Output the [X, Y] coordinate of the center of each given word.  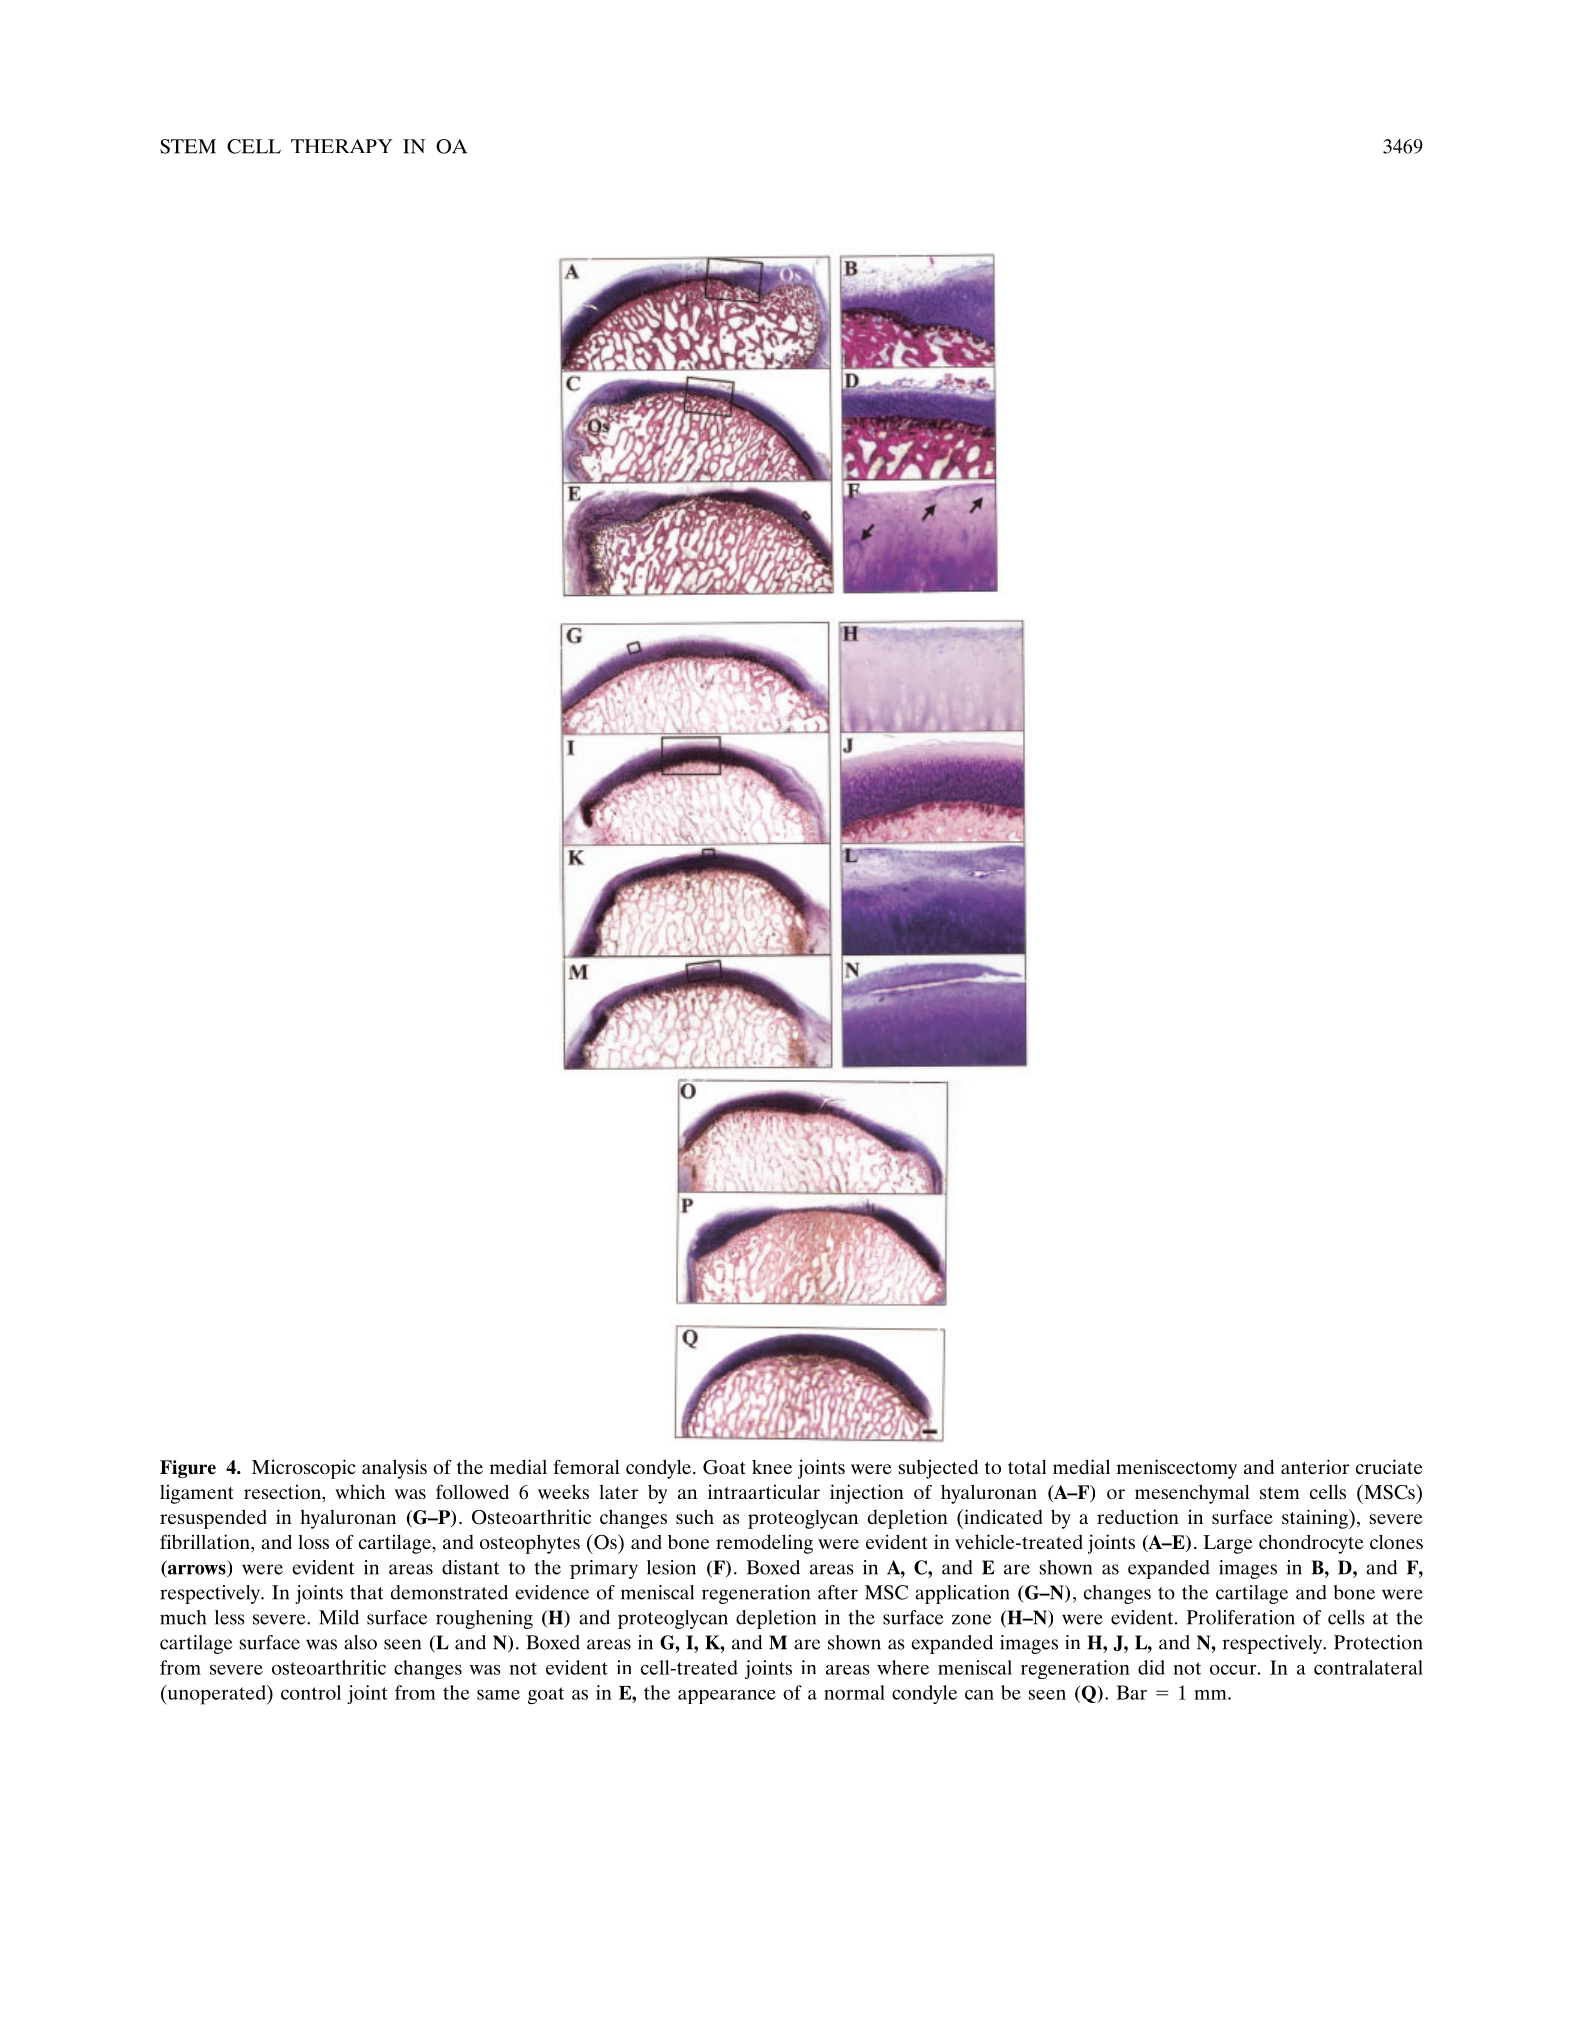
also [360, 1642]
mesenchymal [1192, 1494]
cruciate [1389, 1466]
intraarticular [764, 1491]
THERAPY [341, 146]
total [1027, 1466]
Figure [188, 1469]
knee [772, 1466]
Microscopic [304, 1469]
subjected [938, 1469]
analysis [394, 1469]
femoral [587, 1466]
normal [854, 1692]
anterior [1315, 1466]
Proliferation [1240, 1617]
